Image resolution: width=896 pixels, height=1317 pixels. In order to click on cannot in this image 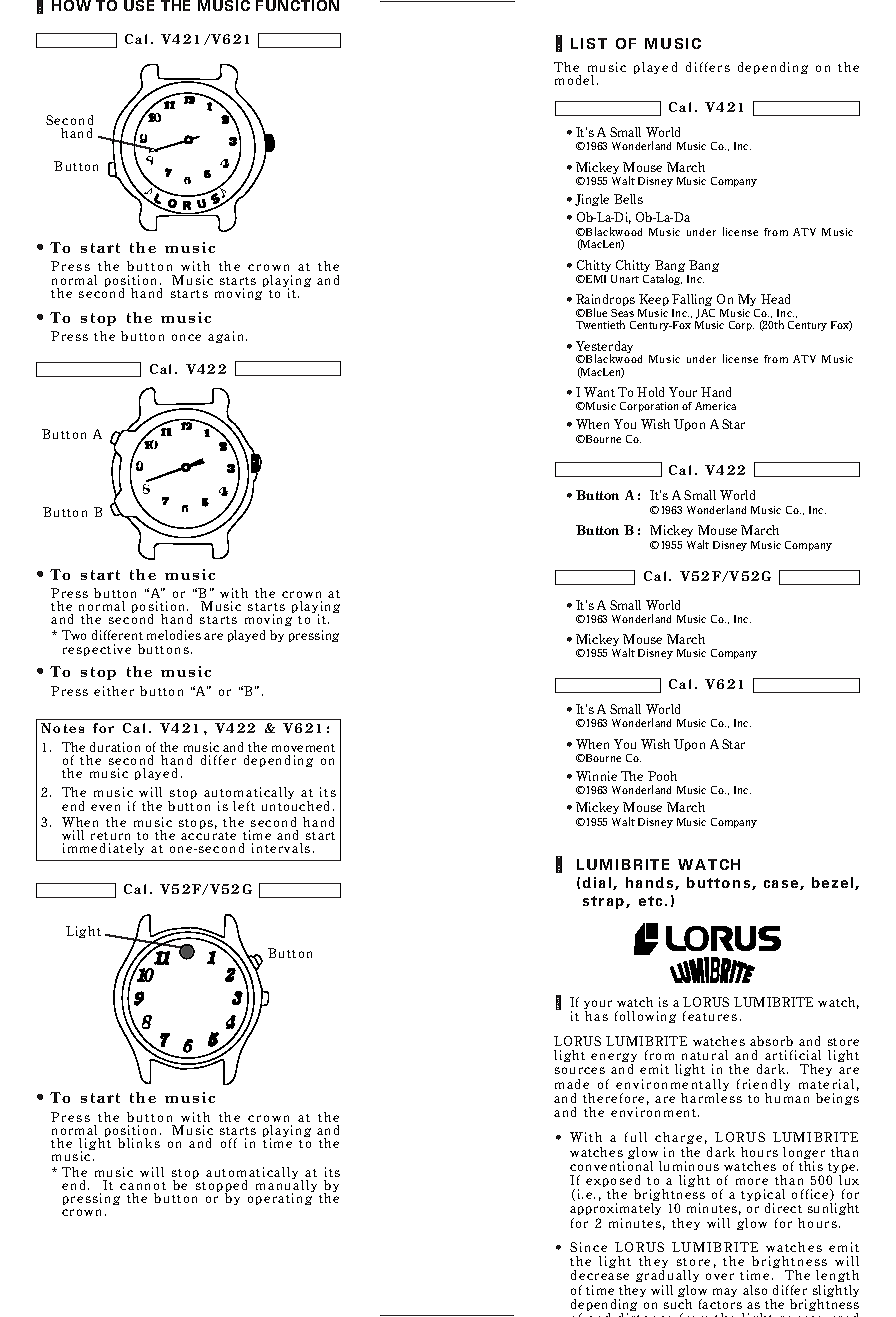, I will do `click(143, 1186)`.
